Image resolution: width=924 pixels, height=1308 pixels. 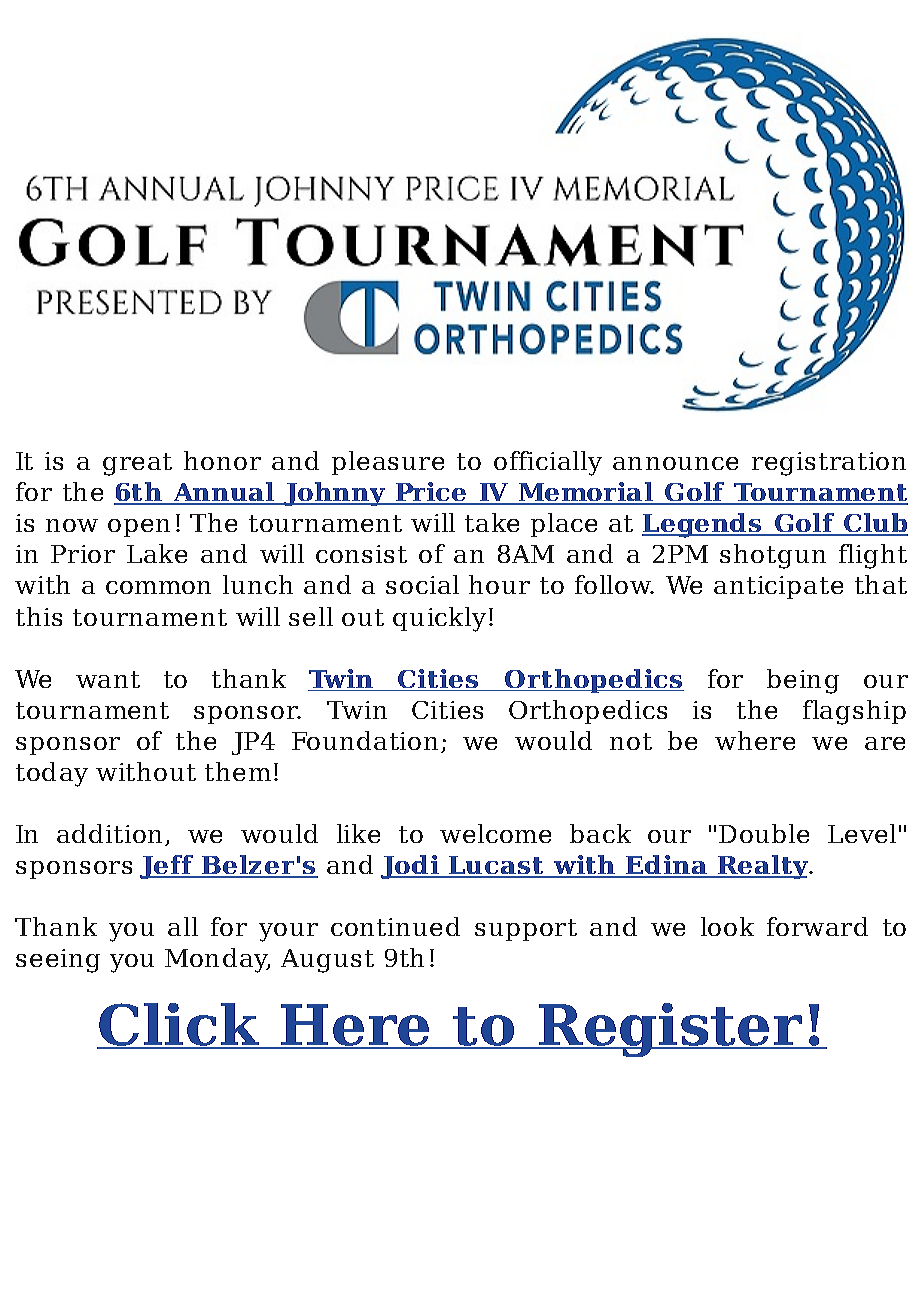 I want to click on great, so click(x=137, y=464).
